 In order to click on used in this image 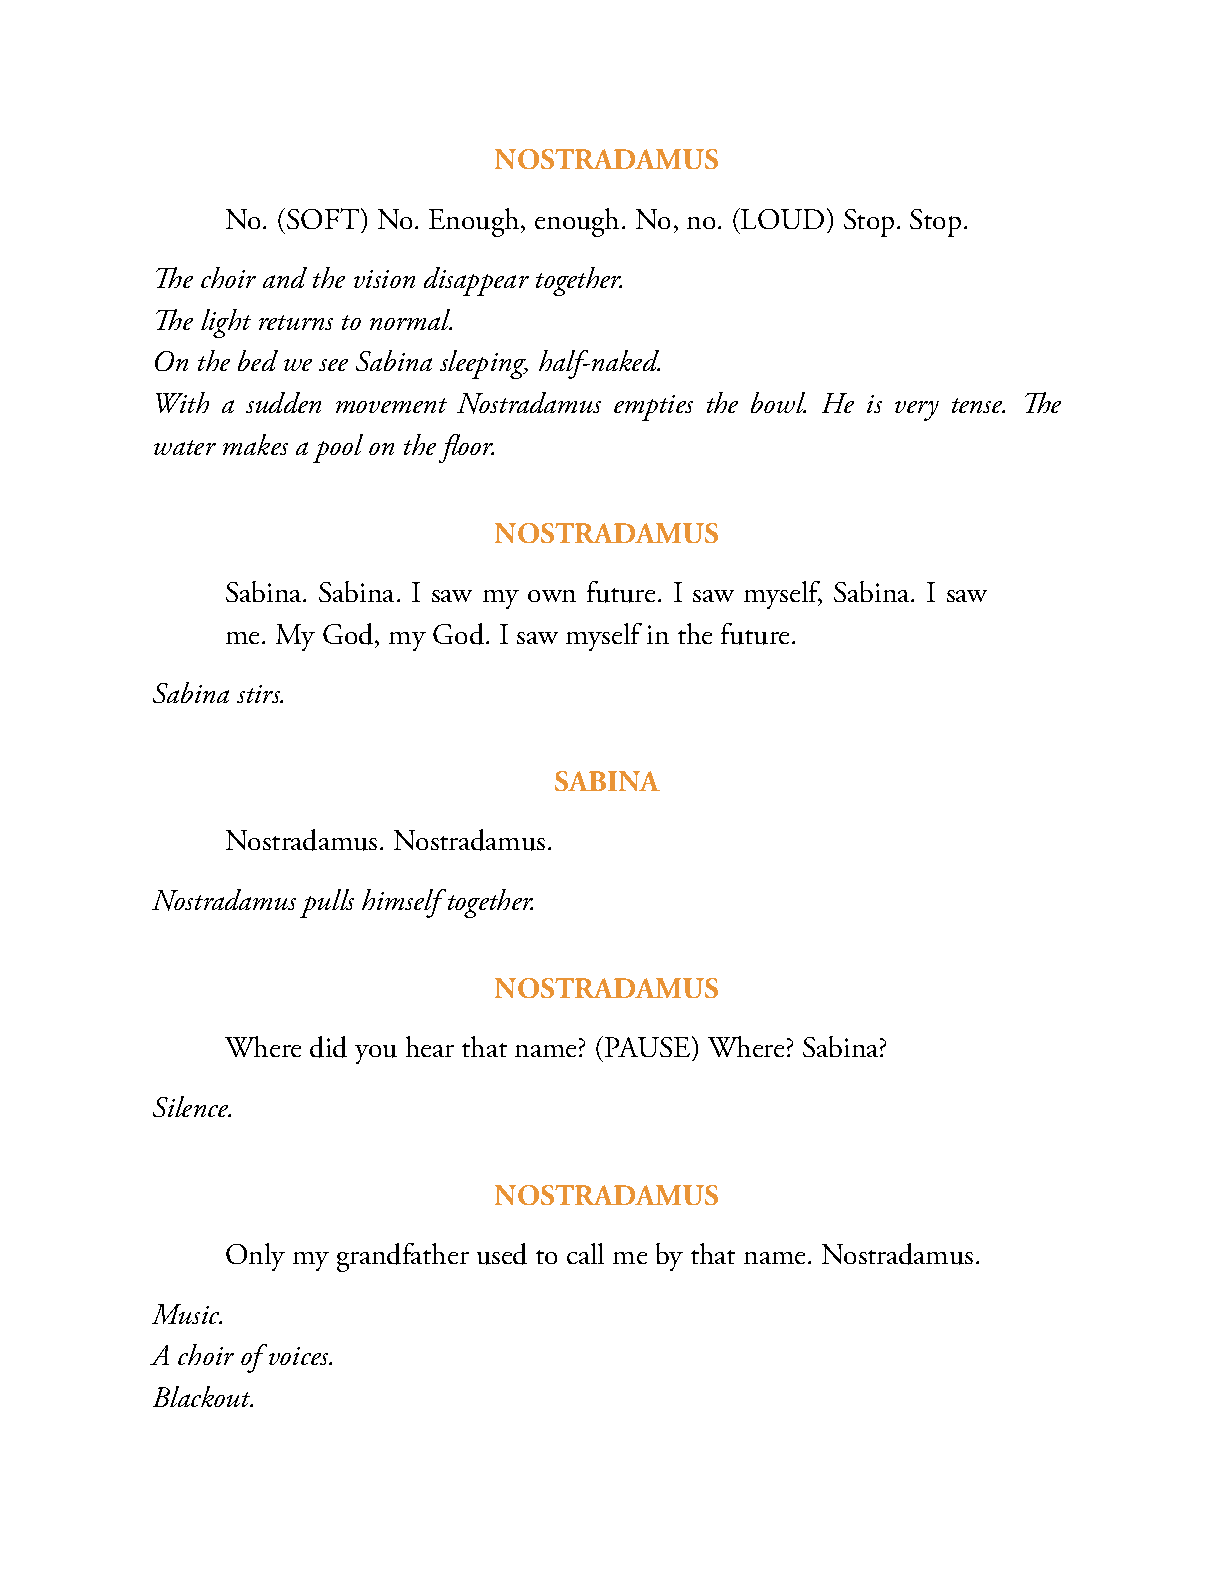, I will do `click(502, 1254)`.
